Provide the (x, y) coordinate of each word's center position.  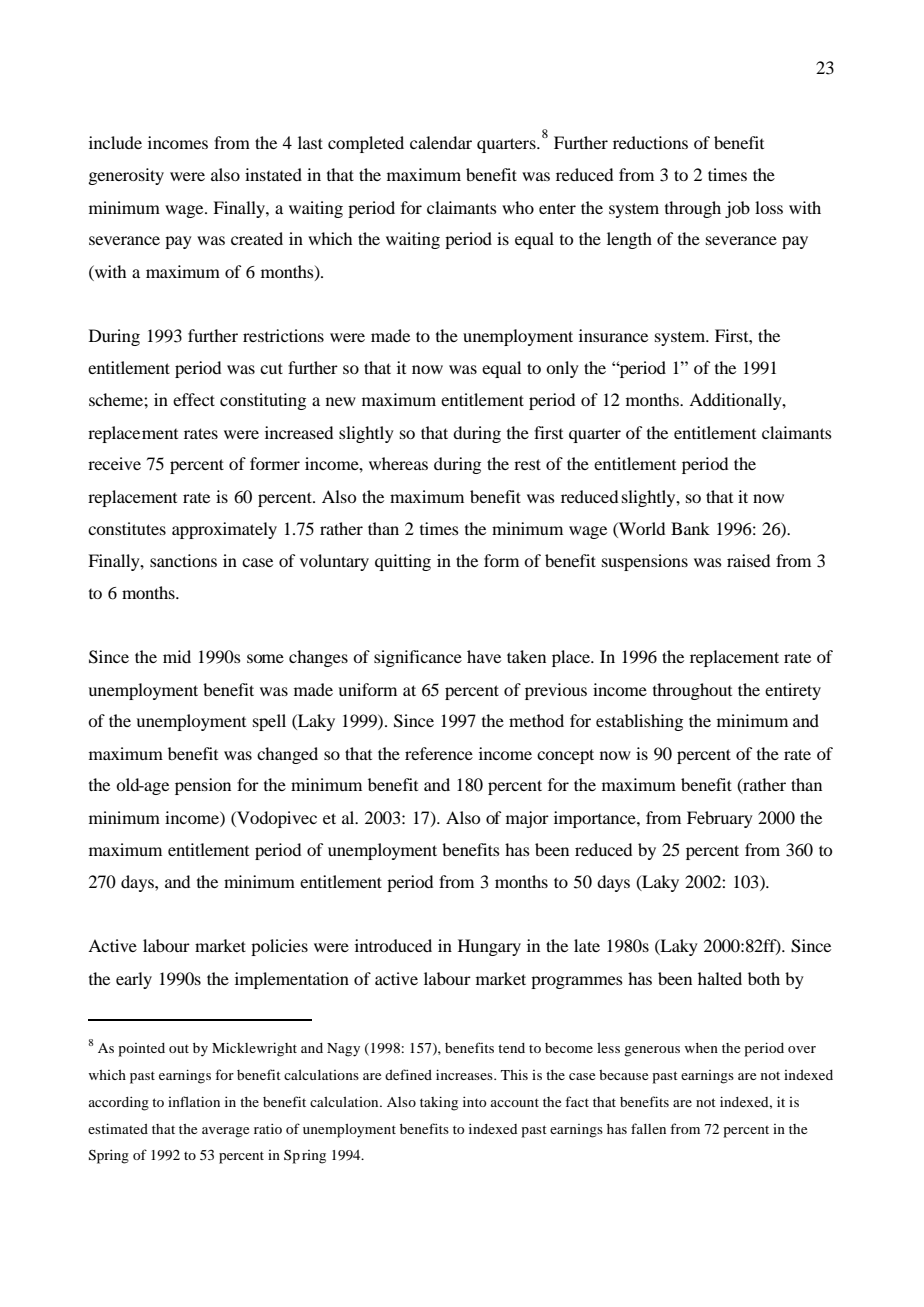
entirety (793, 691)
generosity (126, 176)
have (484, 656)
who (518, 207)
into (475, 1101)
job (737, 209)
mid (177, 656)
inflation (194, 1101)
